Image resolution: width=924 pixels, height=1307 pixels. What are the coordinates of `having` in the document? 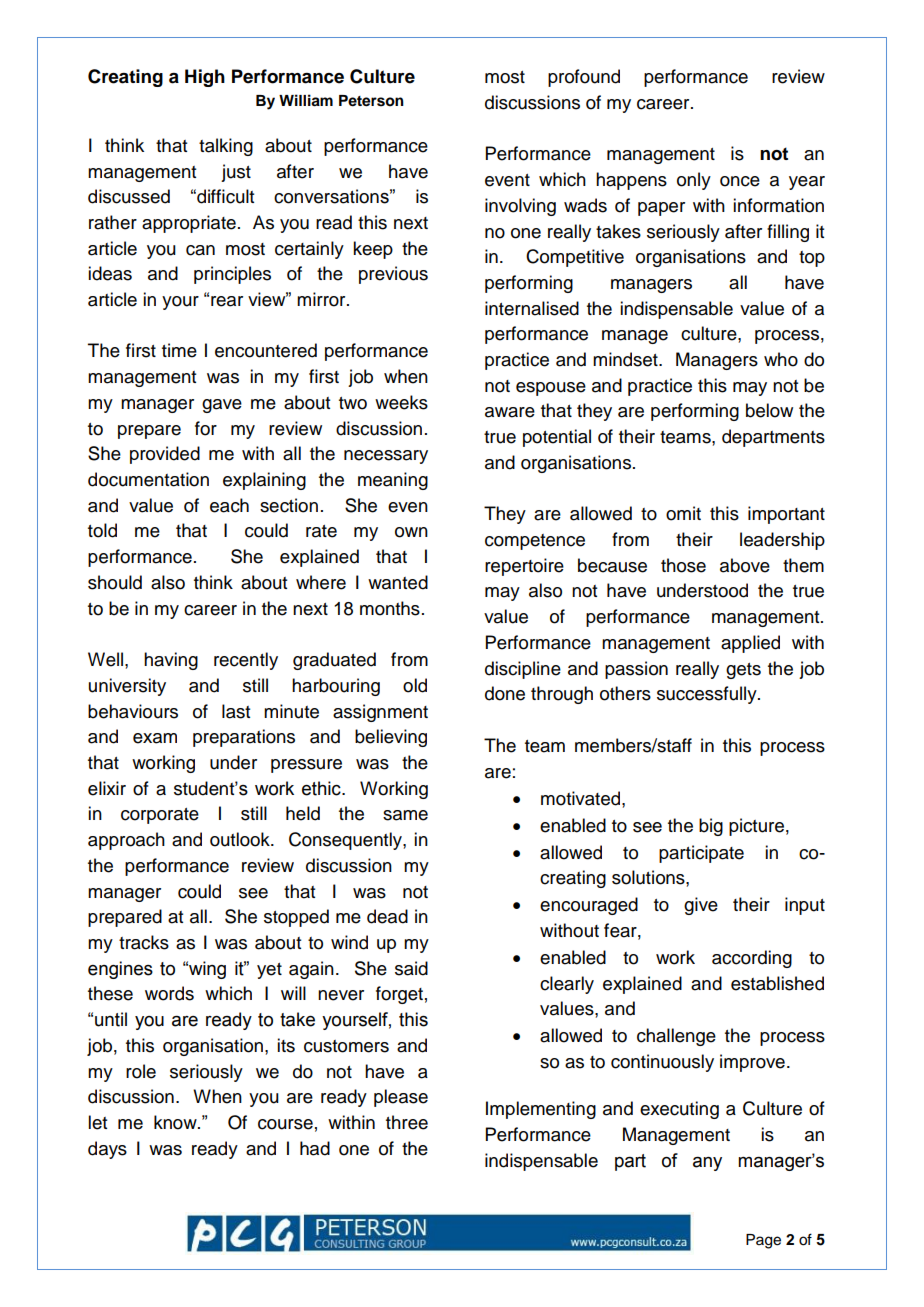 It's located at (171, 661).
